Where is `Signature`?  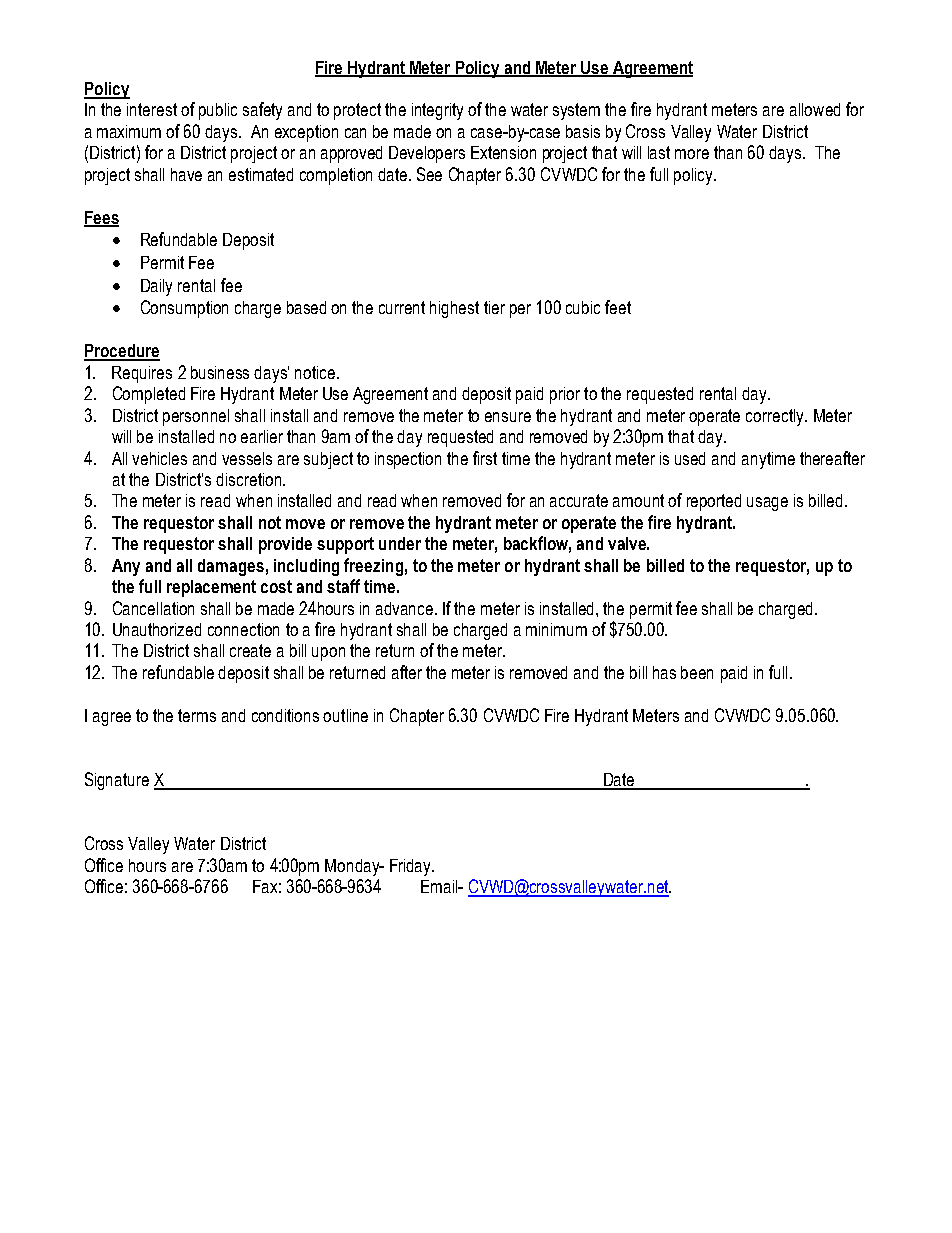
Signature is located at coordinates (117, 781).
